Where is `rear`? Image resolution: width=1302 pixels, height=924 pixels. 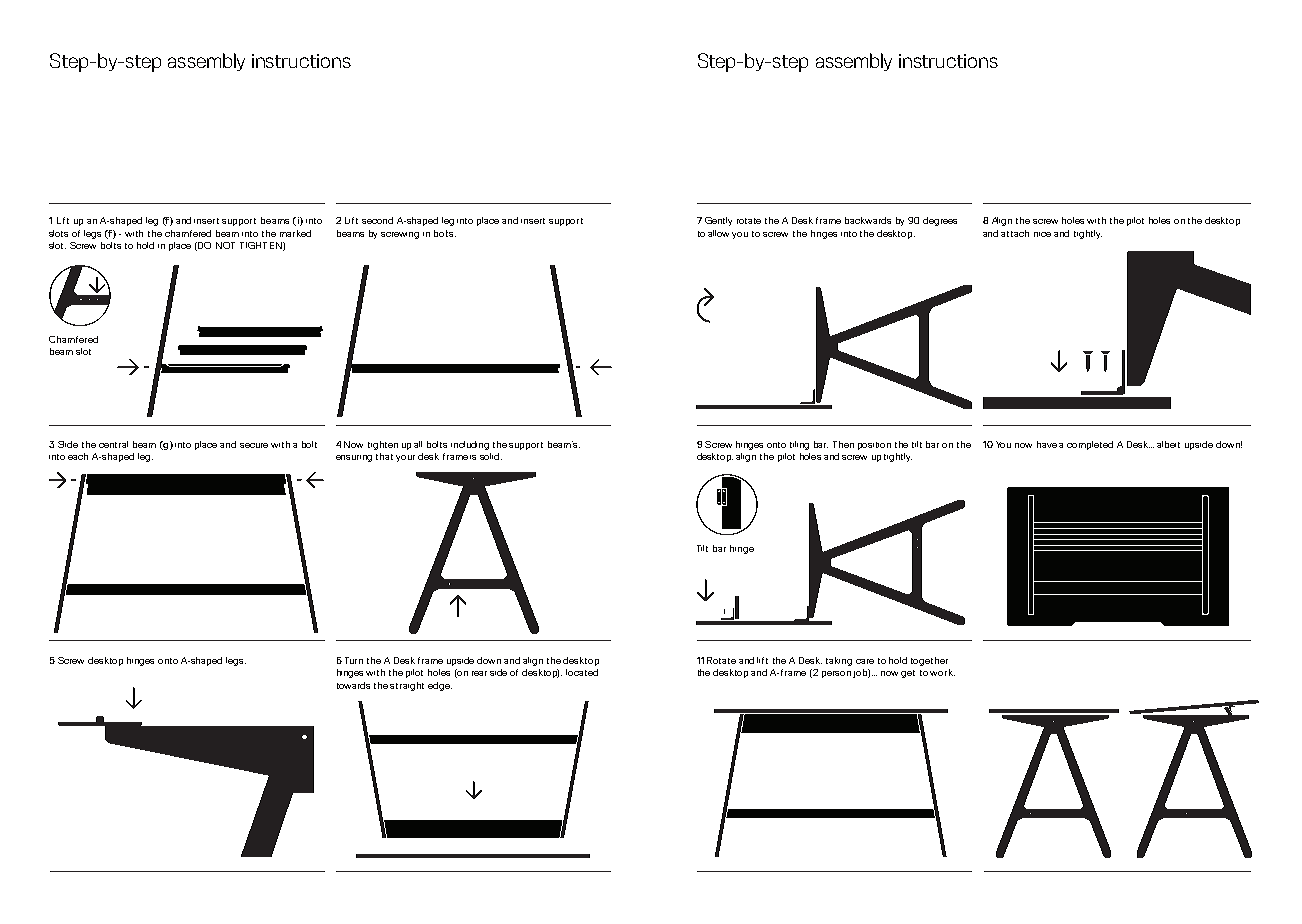 rear is located at coordinates (479, 673).
